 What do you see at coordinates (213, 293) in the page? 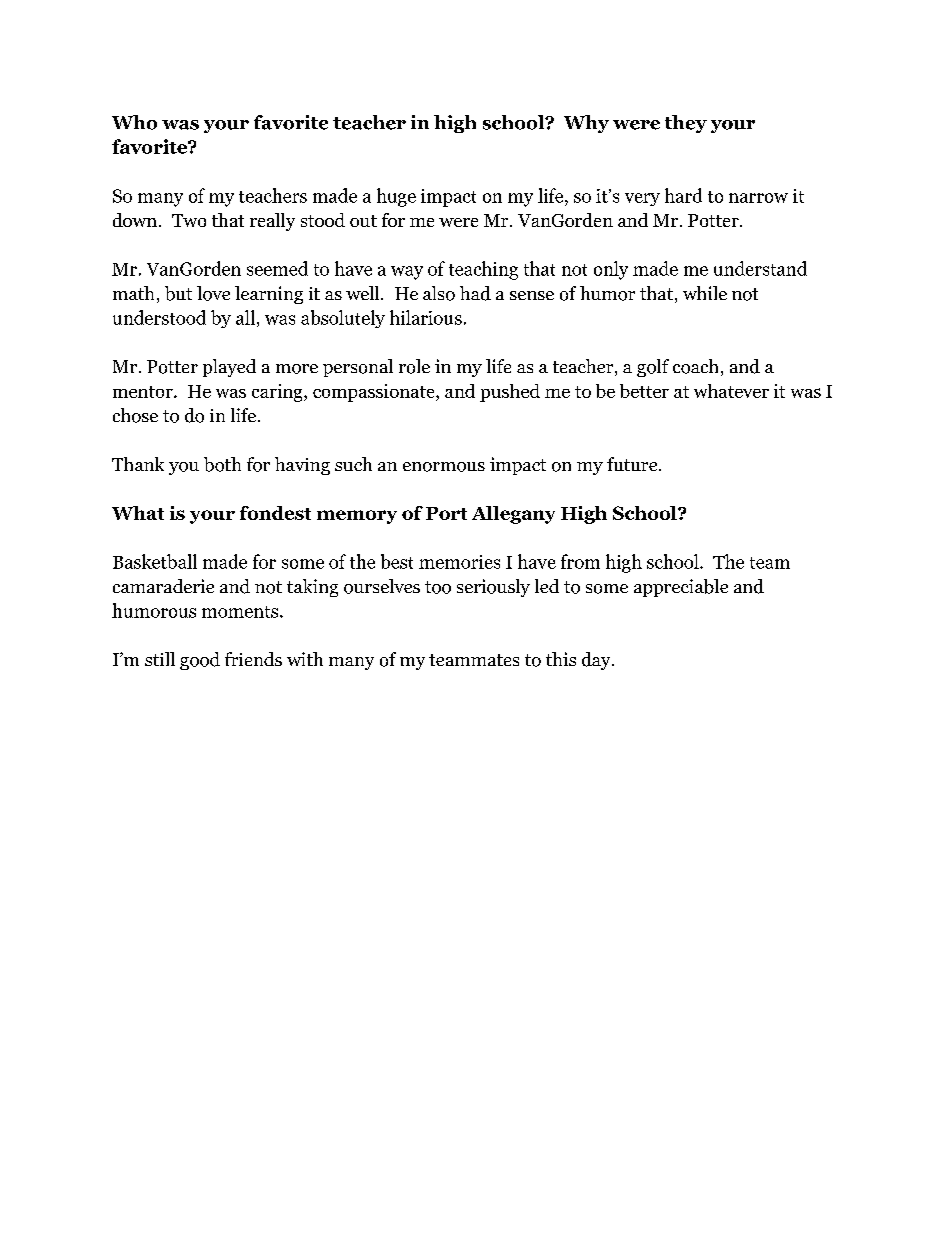
I see `love` at bounding box center [213, 293].
